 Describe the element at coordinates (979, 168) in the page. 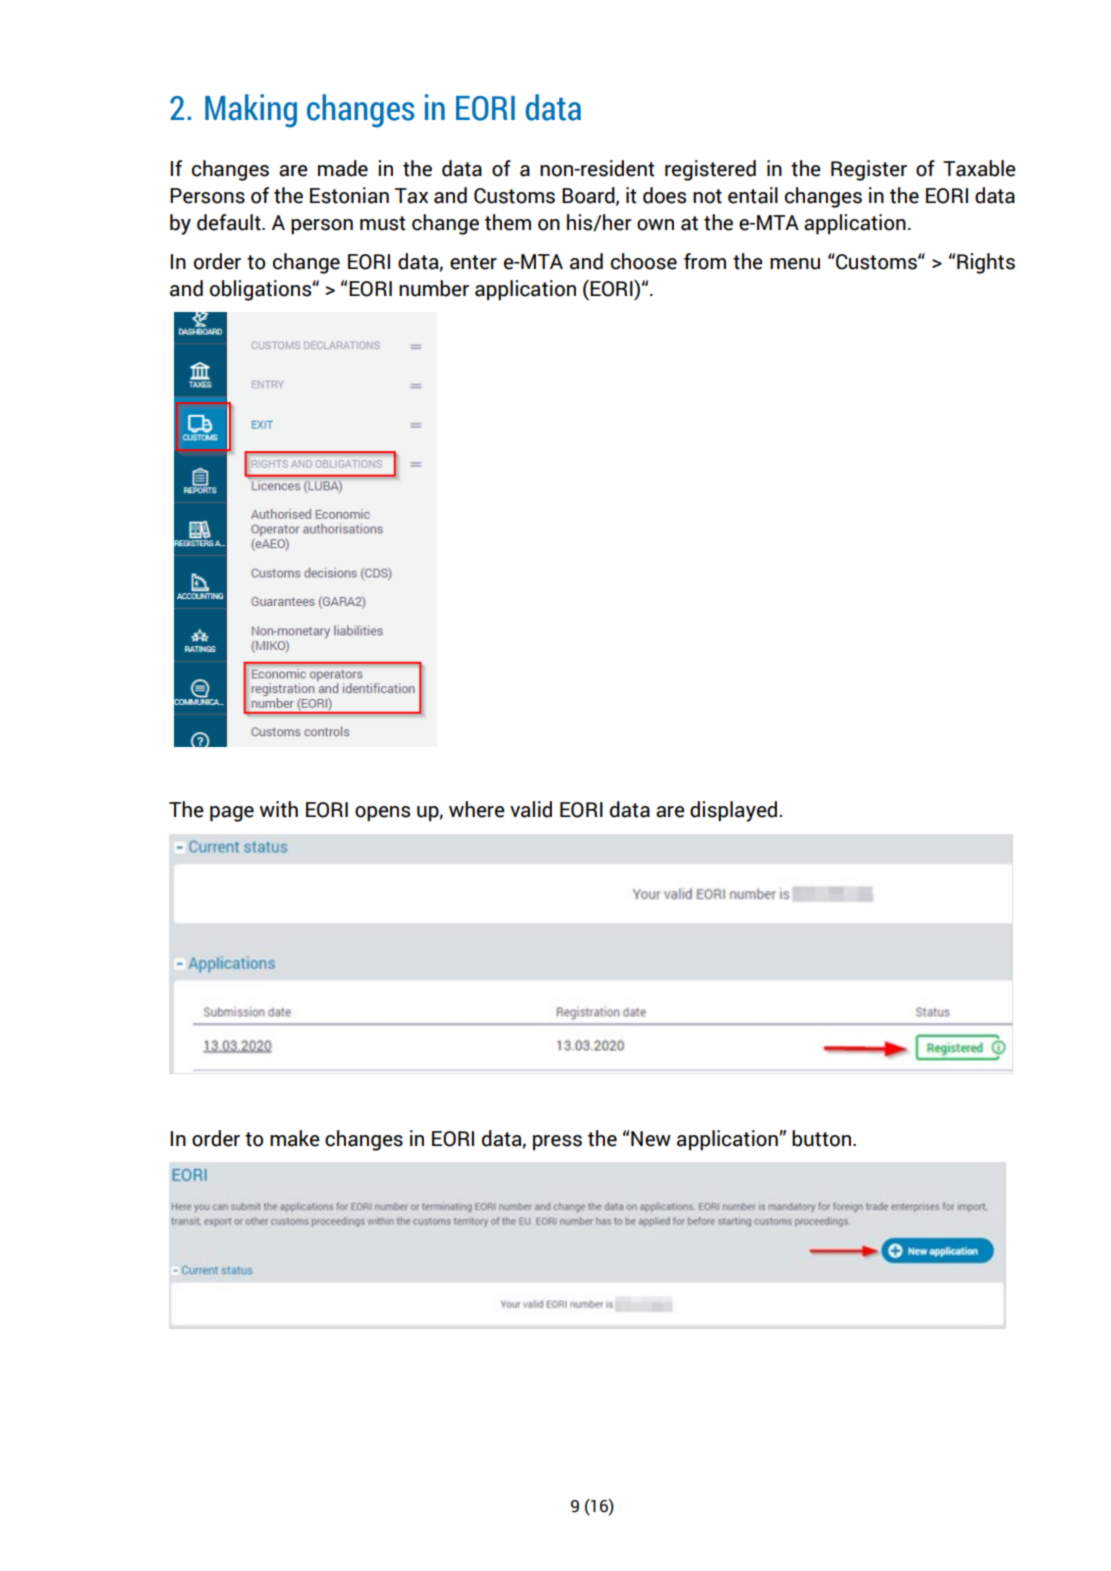

I see `Taxable` at that location.
